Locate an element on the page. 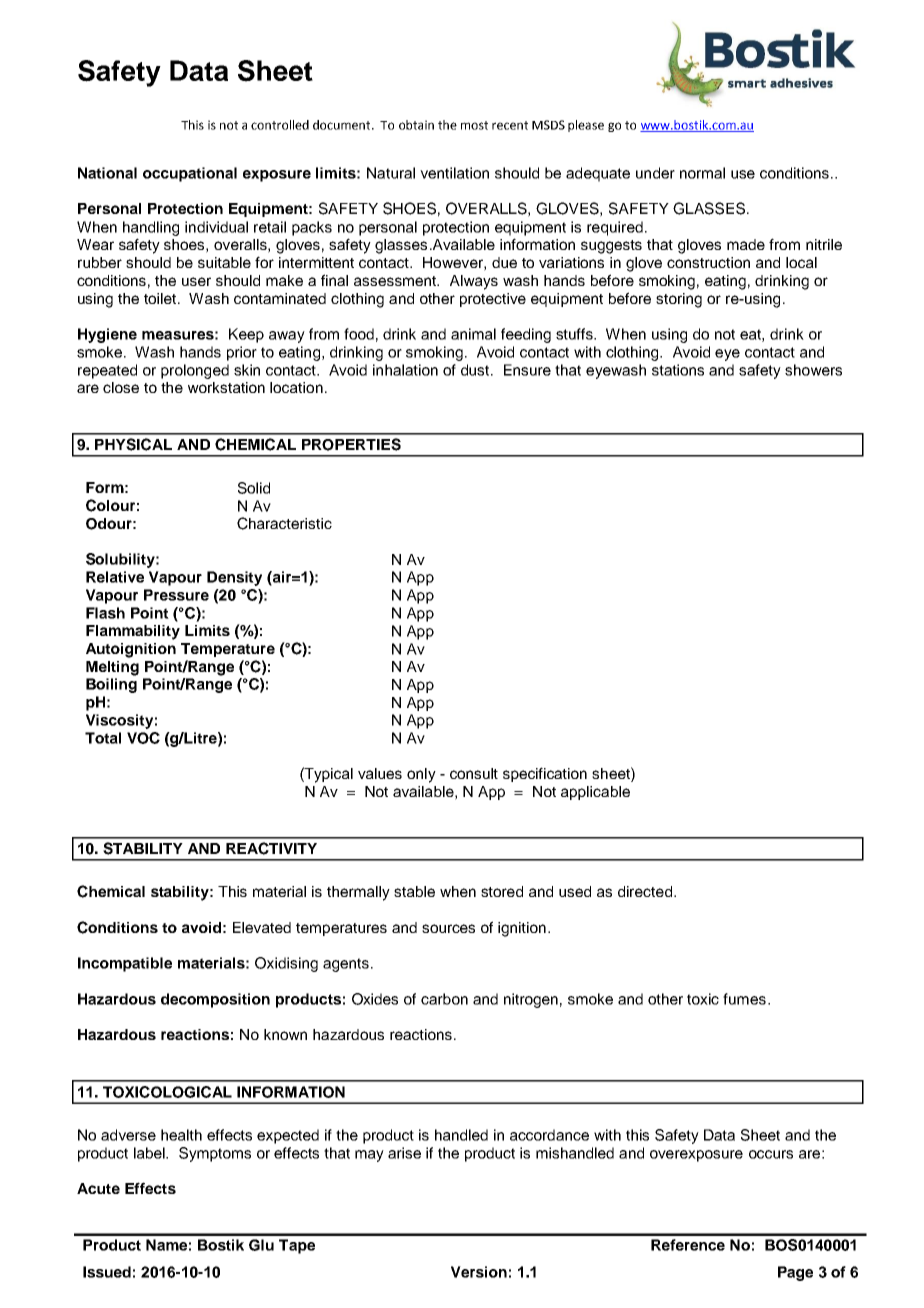 The image size is (924, 1308). ventilation is located at coordinates (454, 173).
